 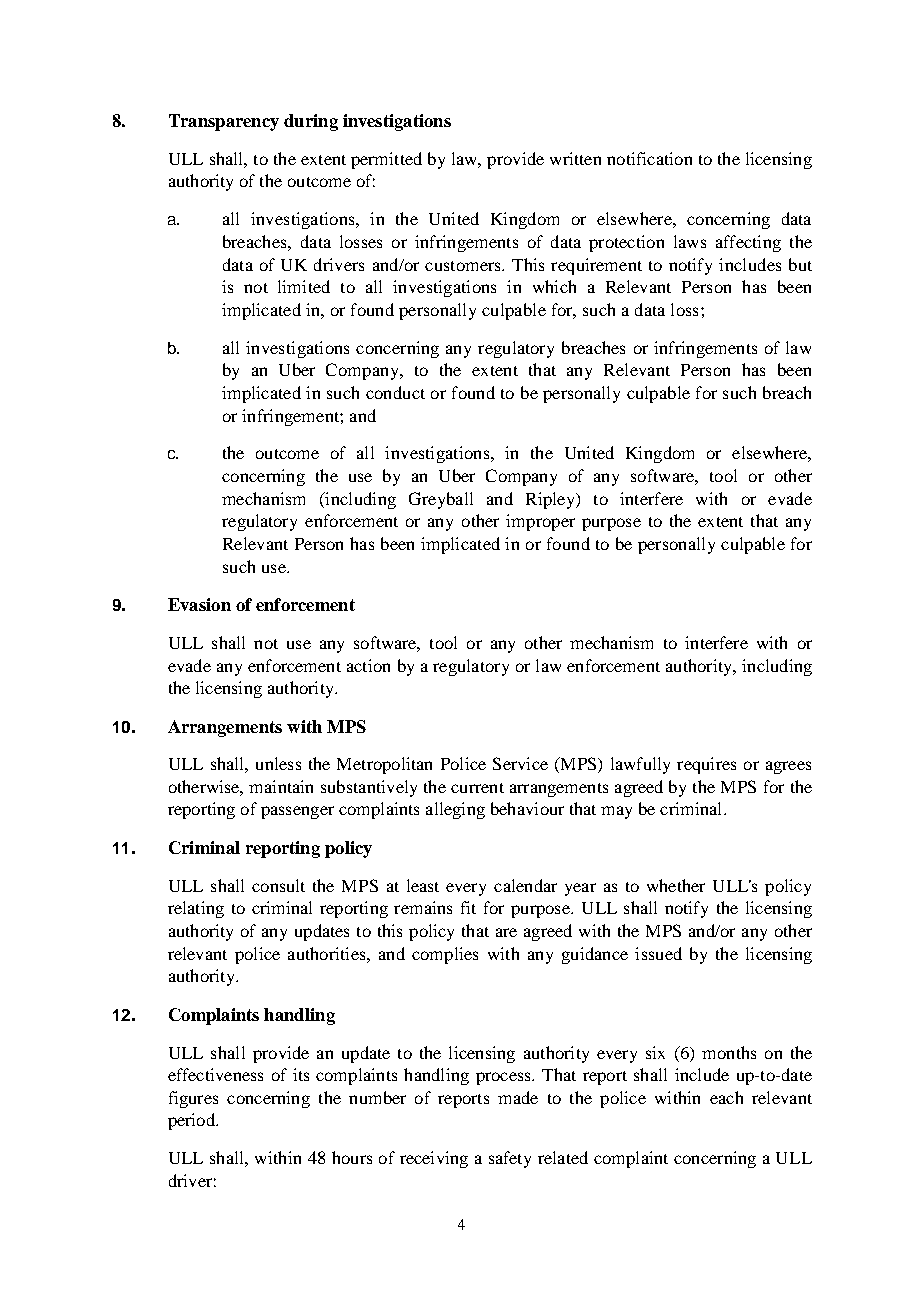 What do you see at coordinates (224, 122) in the screenshot?
I see `Transparency` at bounding box center [224, 122].
